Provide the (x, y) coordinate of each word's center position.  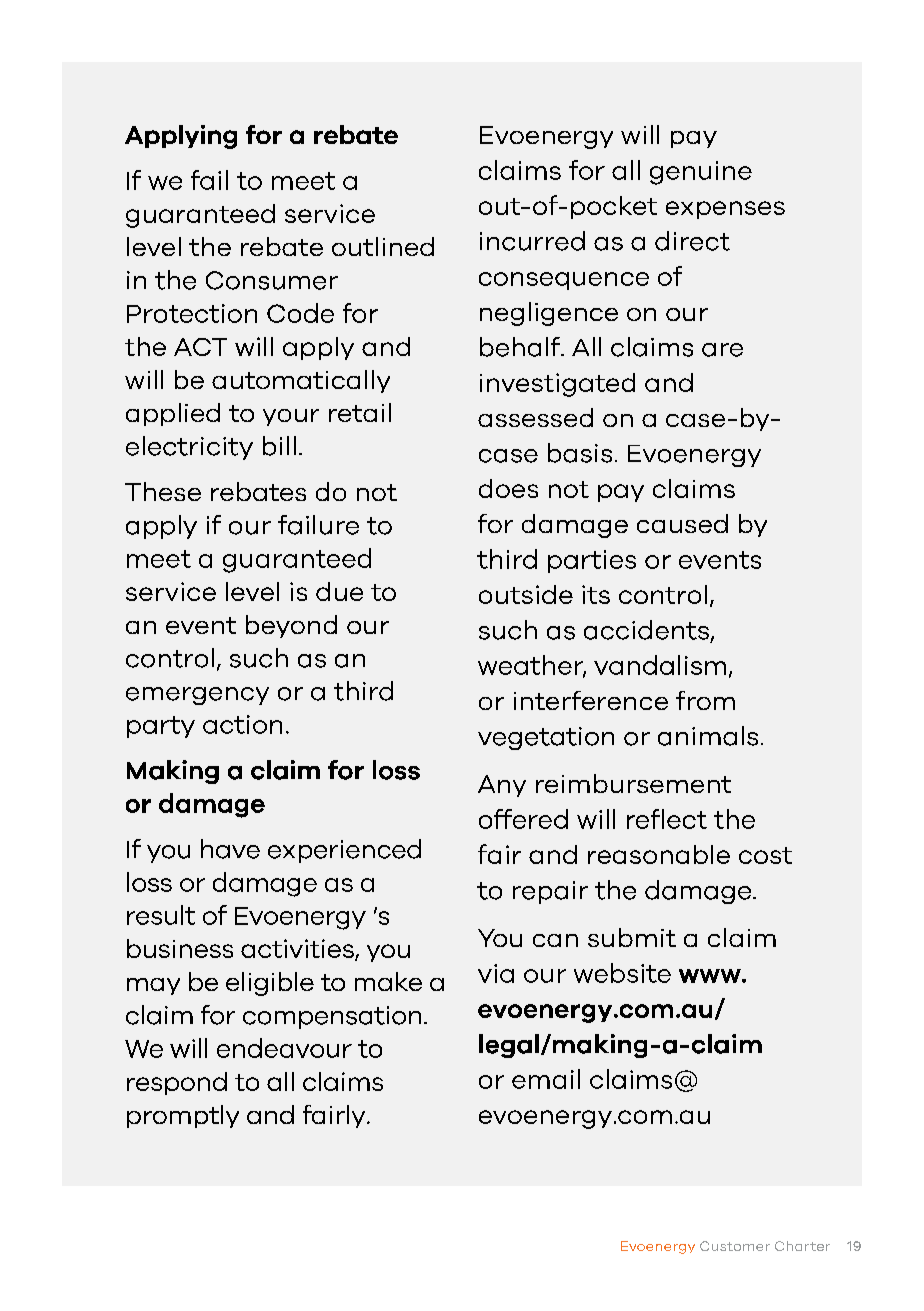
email (546, 1079)
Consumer (272, 280)
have (230, 849)
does (508, 488)
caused (682, 523)
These (163, 491)
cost (765, 855)
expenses (725, 210)
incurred (532, 241)
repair (550, 892)
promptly (183, 1116)
